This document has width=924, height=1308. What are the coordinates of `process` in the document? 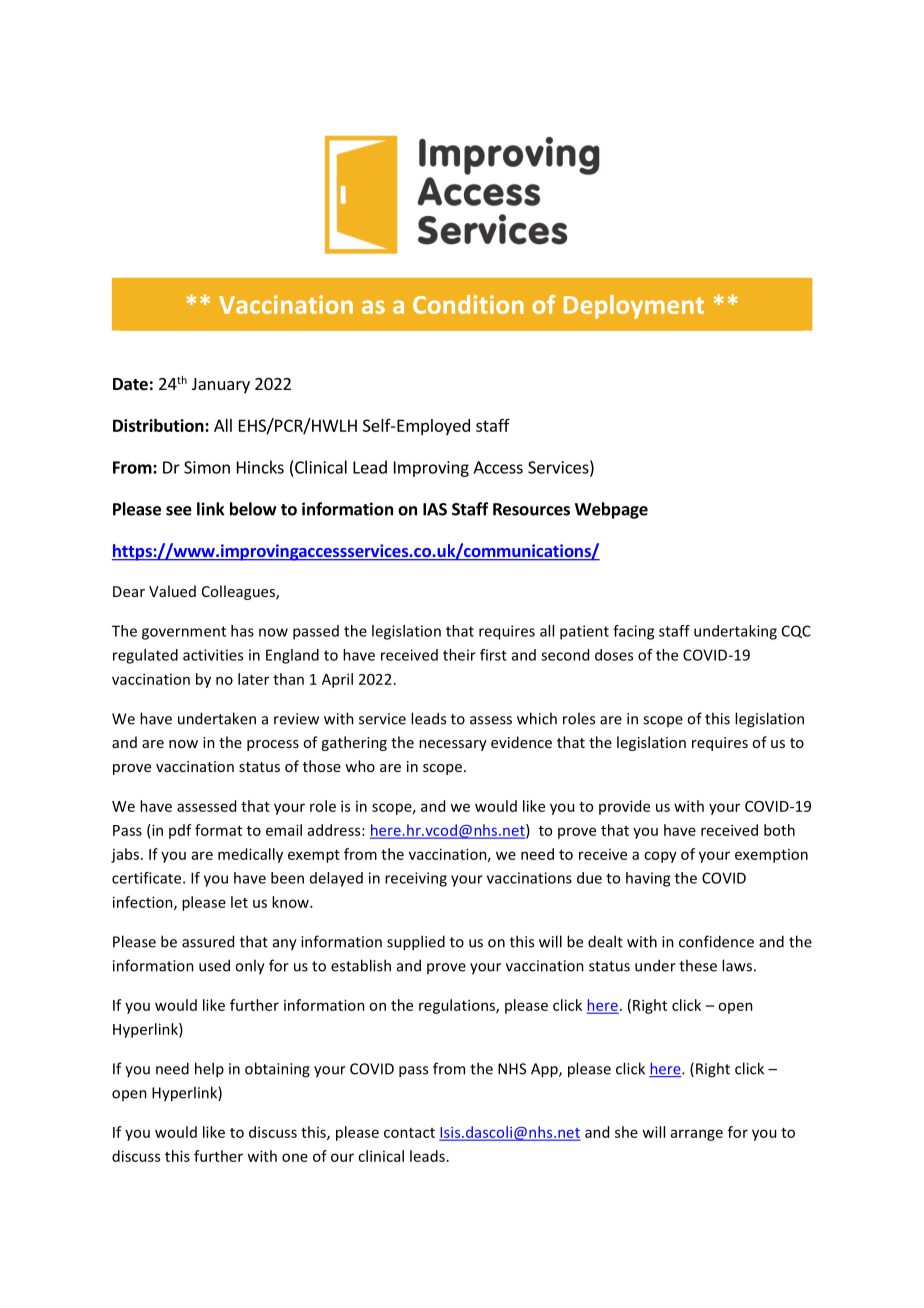 It's located at (273, 745).
